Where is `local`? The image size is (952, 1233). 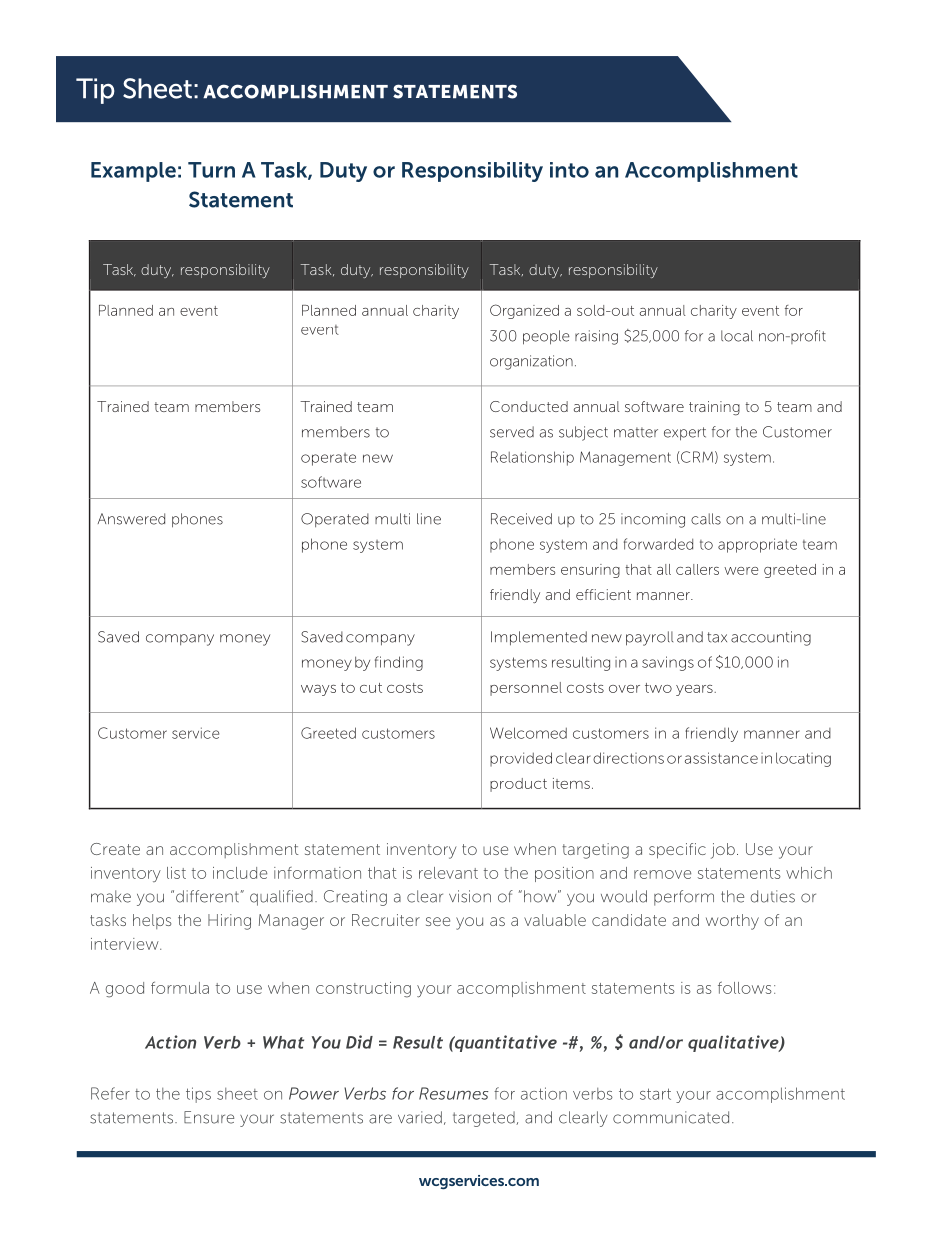
local is located at coordinates (737, 336).
